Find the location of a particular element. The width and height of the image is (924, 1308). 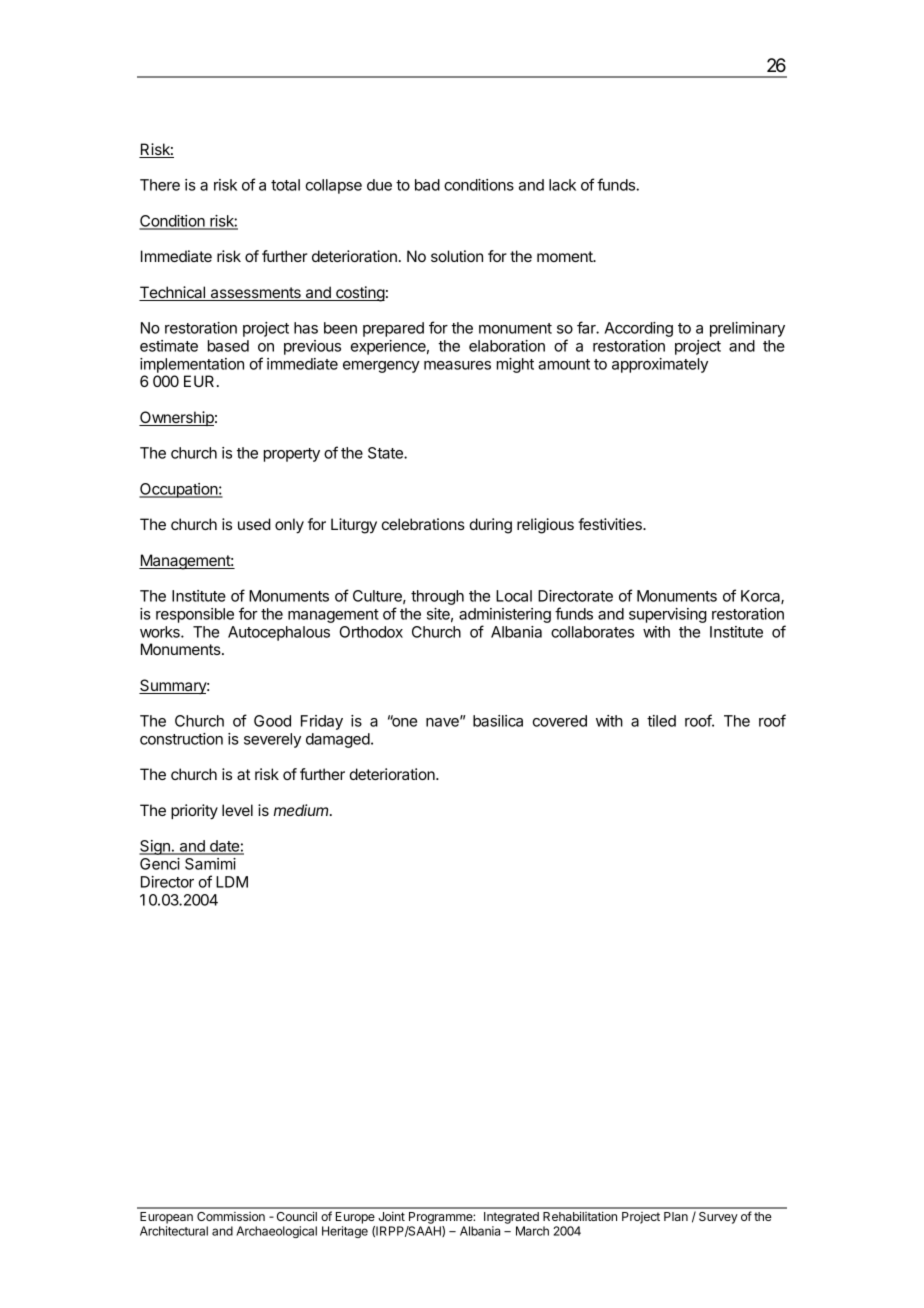

Commission is located at coordinates (231, 1216).
